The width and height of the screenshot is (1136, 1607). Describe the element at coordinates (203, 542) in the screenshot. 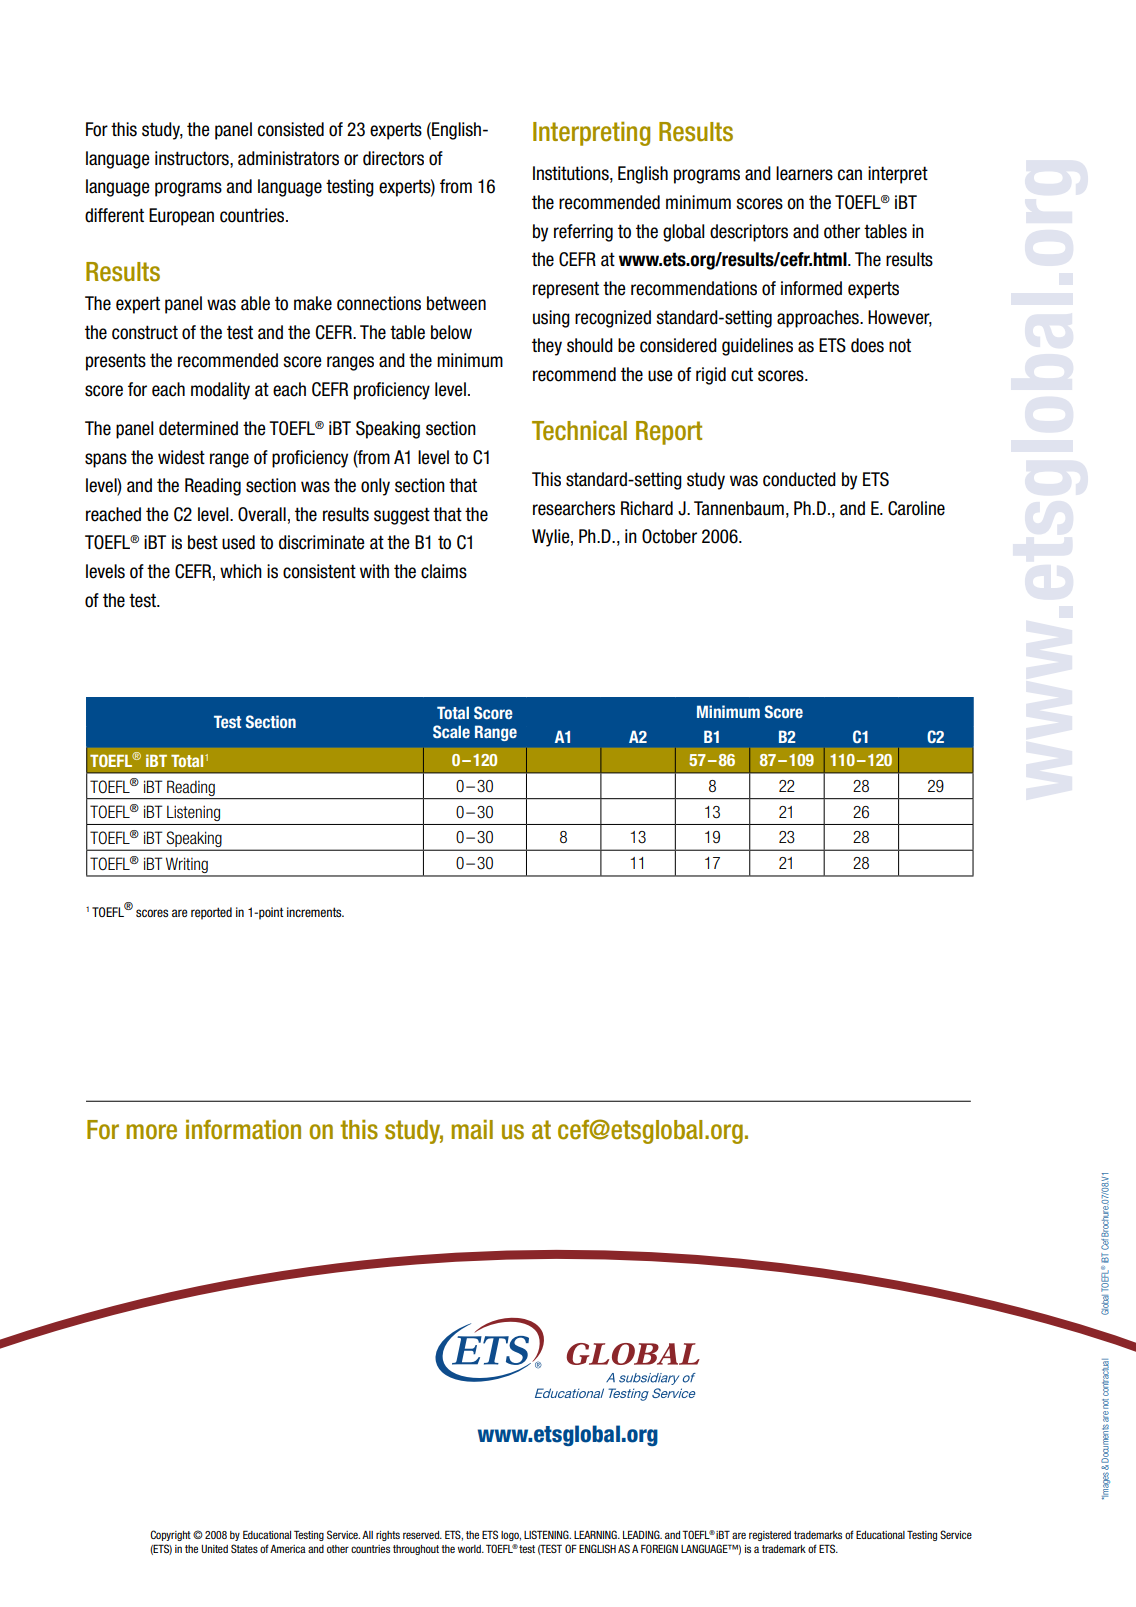

I see `best` at that location.
